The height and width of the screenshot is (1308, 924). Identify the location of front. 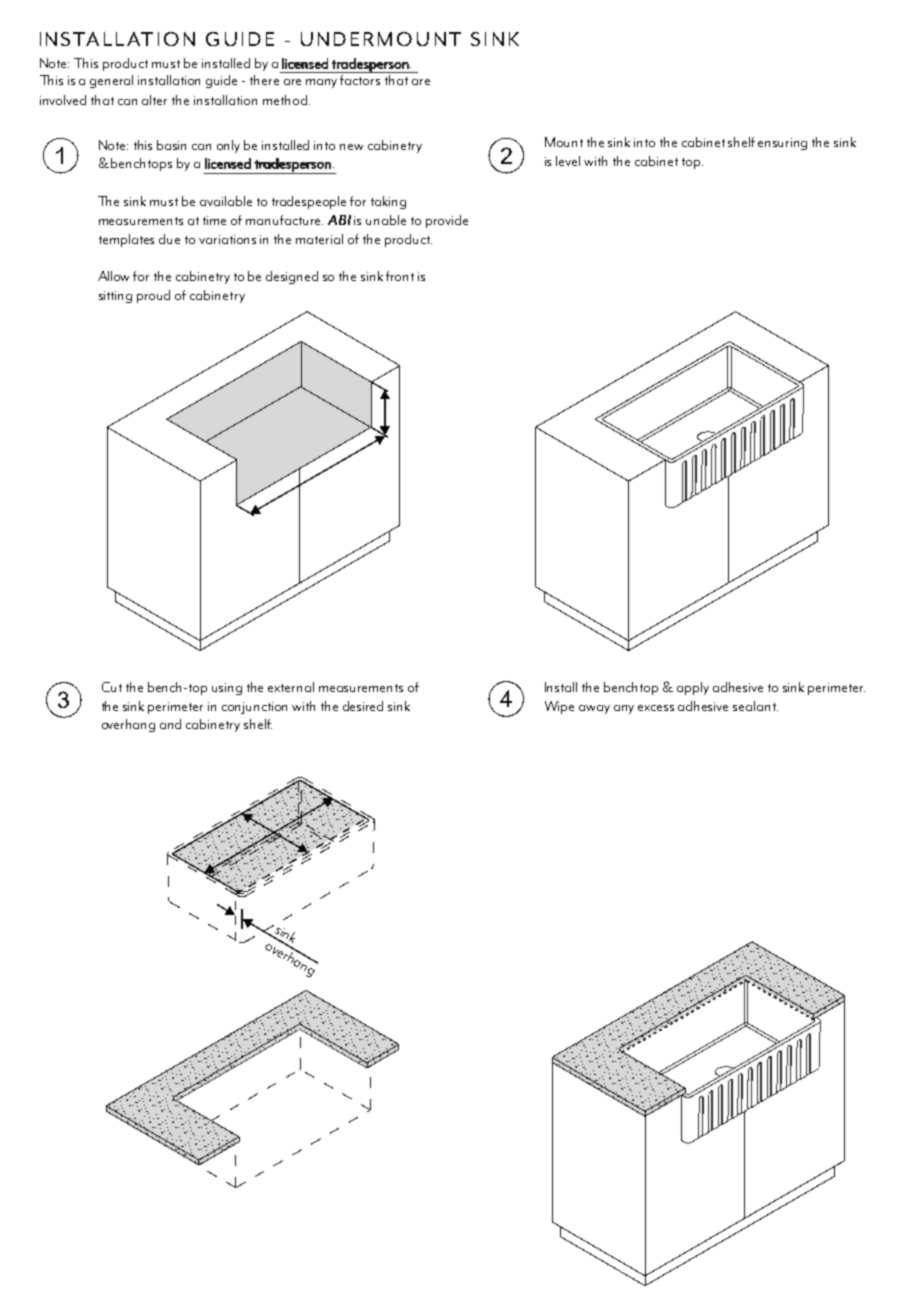
(400, 276).
